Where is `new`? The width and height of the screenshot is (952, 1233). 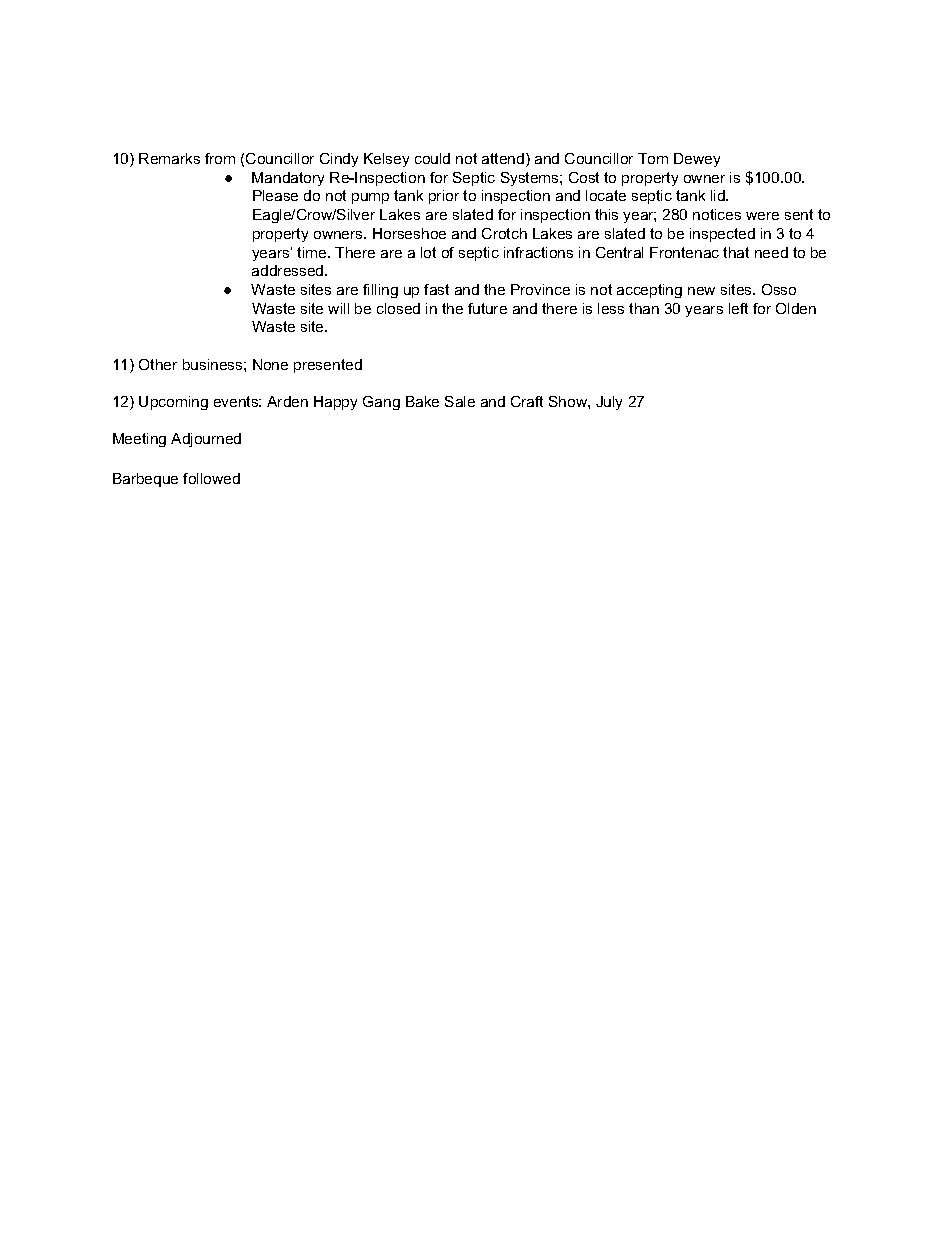 new is located at coordinates (701, 291).
